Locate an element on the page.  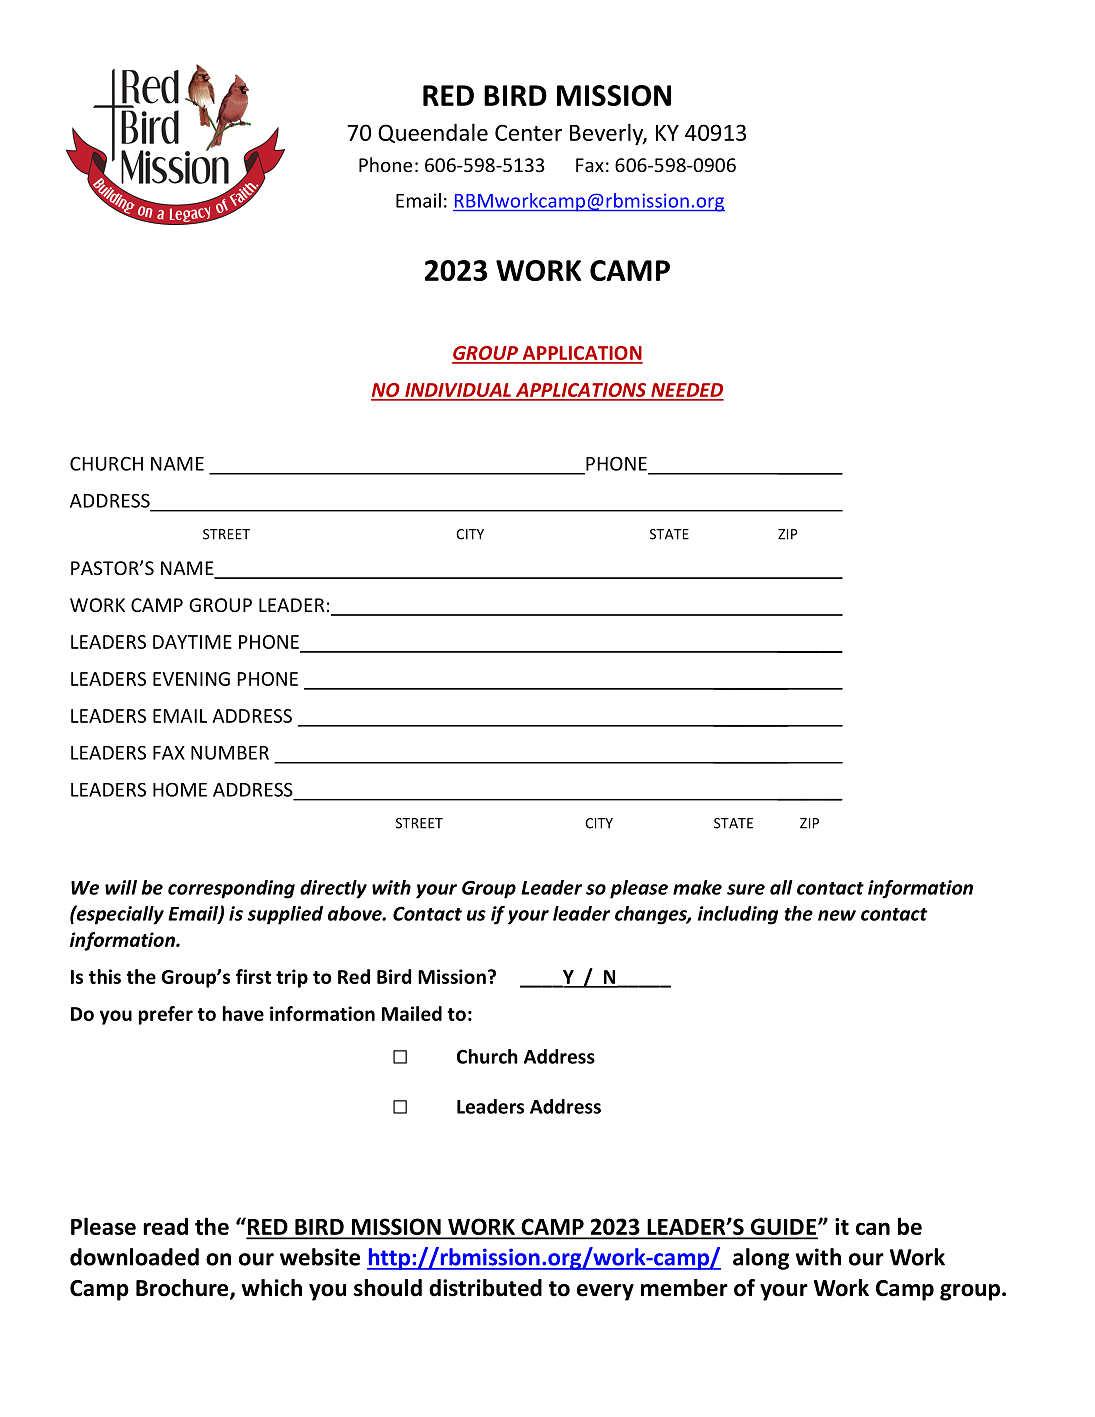
along is located at coordinates (761, 1259).
